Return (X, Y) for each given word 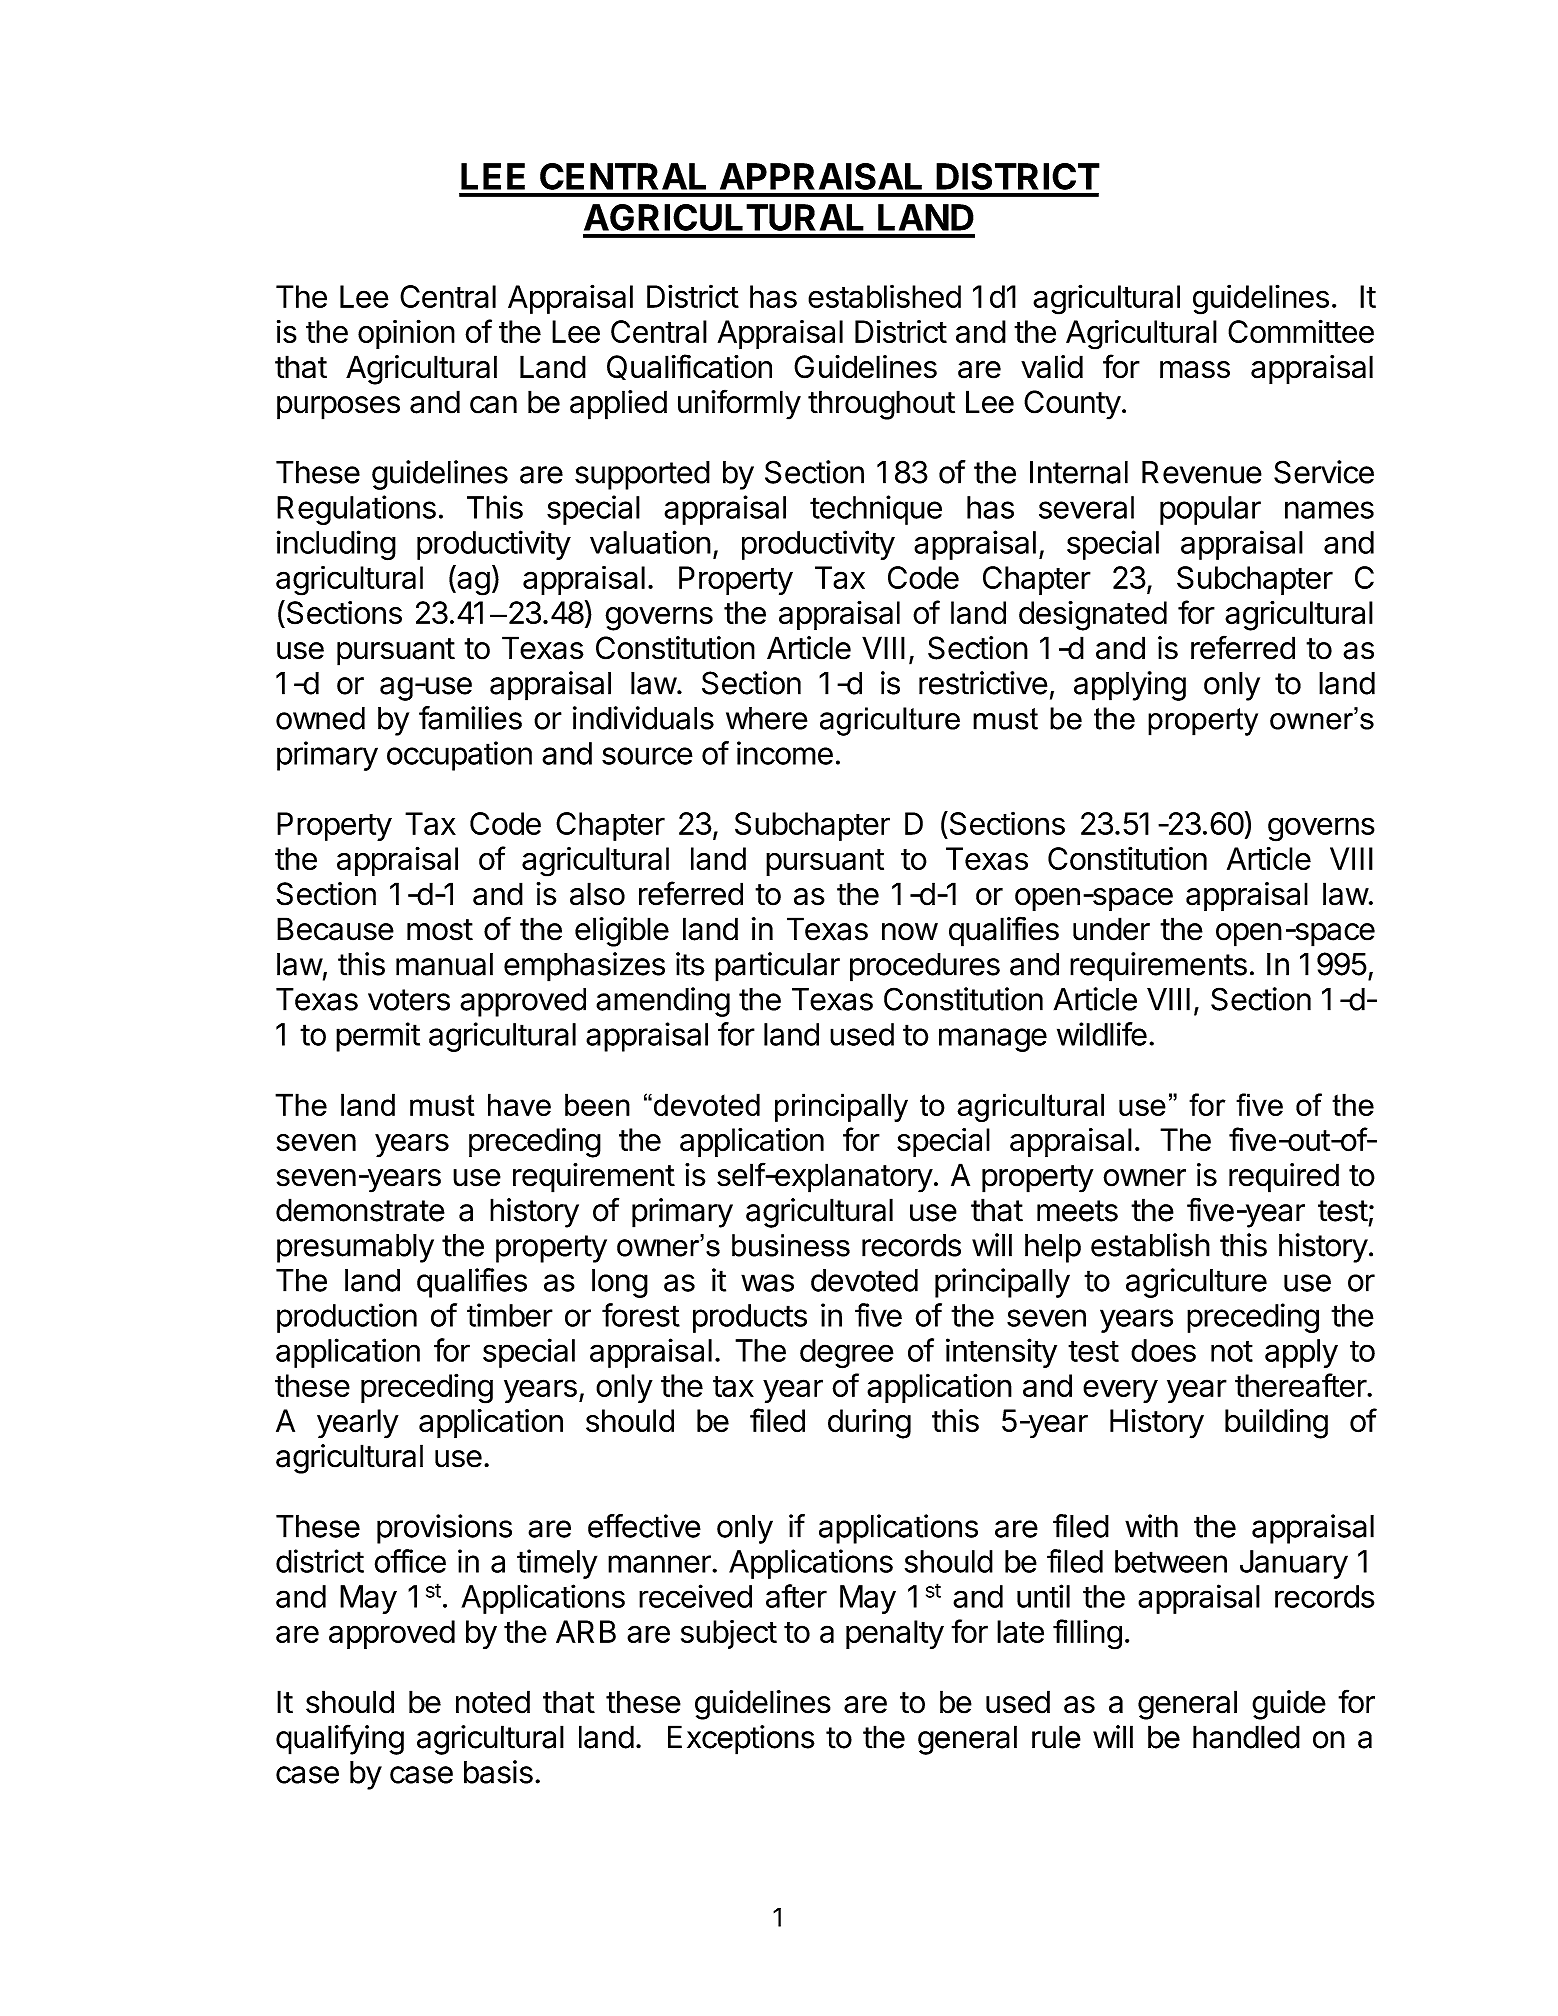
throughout (881, 405)
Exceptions (741, 1740)
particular (777, 967)
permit (378, 1037)
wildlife (1102, 1034)
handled (1246, 1737)
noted (493, 1702)
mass (1195, 370)
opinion (406, 334)
